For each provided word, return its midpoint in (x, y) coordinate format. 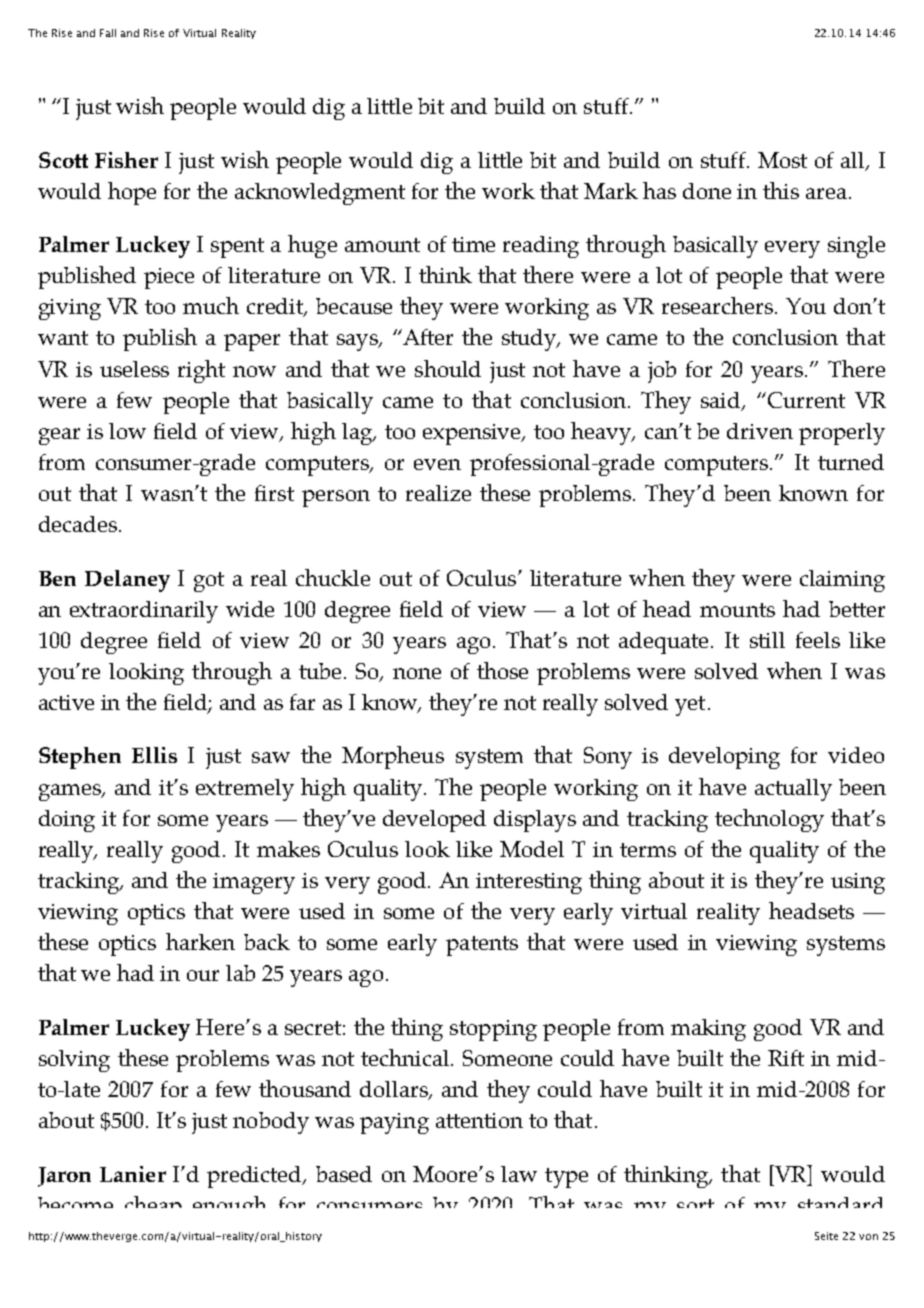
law (519, 1174)
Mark (611, 191)
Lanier (133, 1174)
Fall (108, 33)
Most (782, 160)
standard (840, 1202)
